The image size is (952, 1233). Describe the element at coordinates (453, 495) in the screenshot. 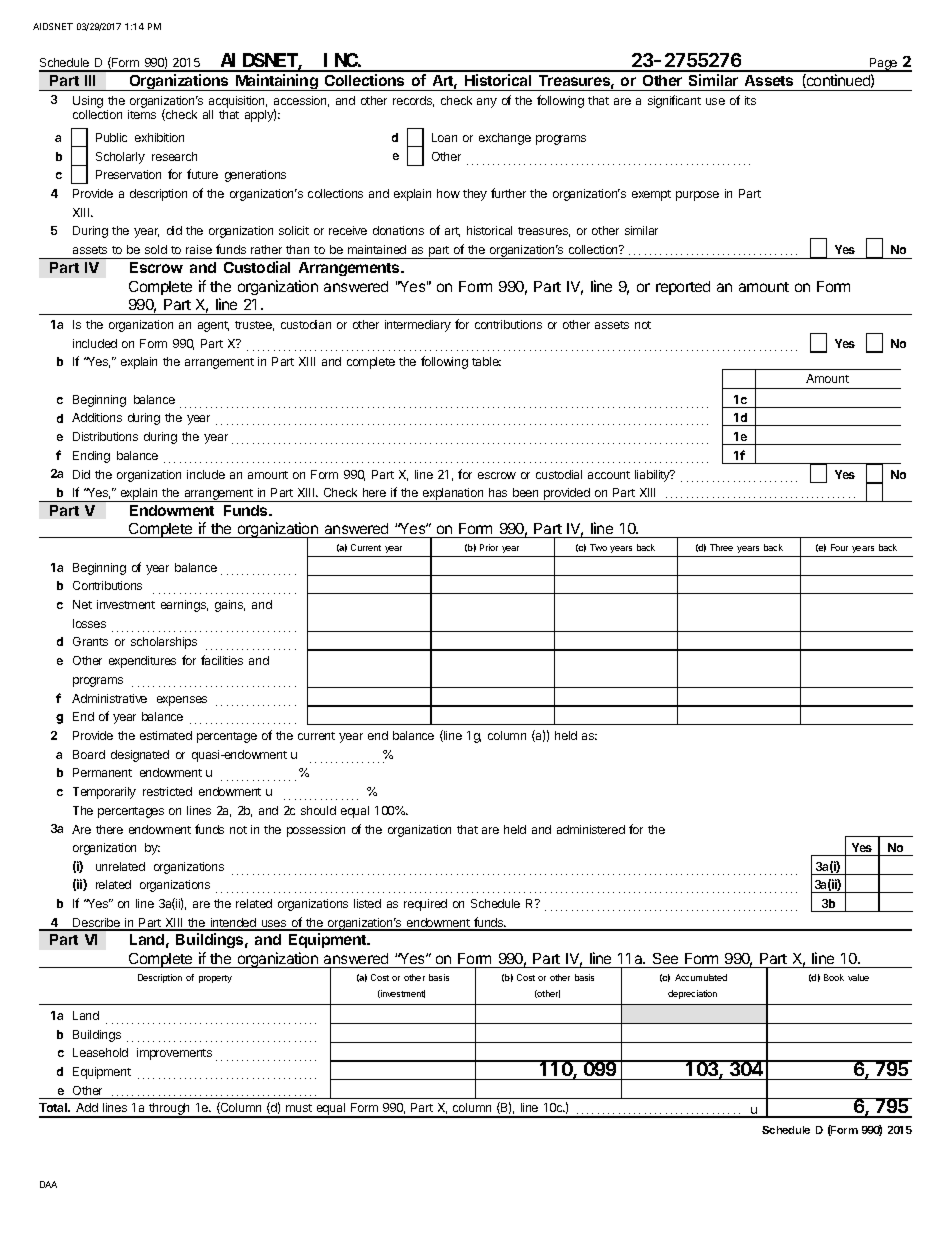

I see `explanation` at that location.
